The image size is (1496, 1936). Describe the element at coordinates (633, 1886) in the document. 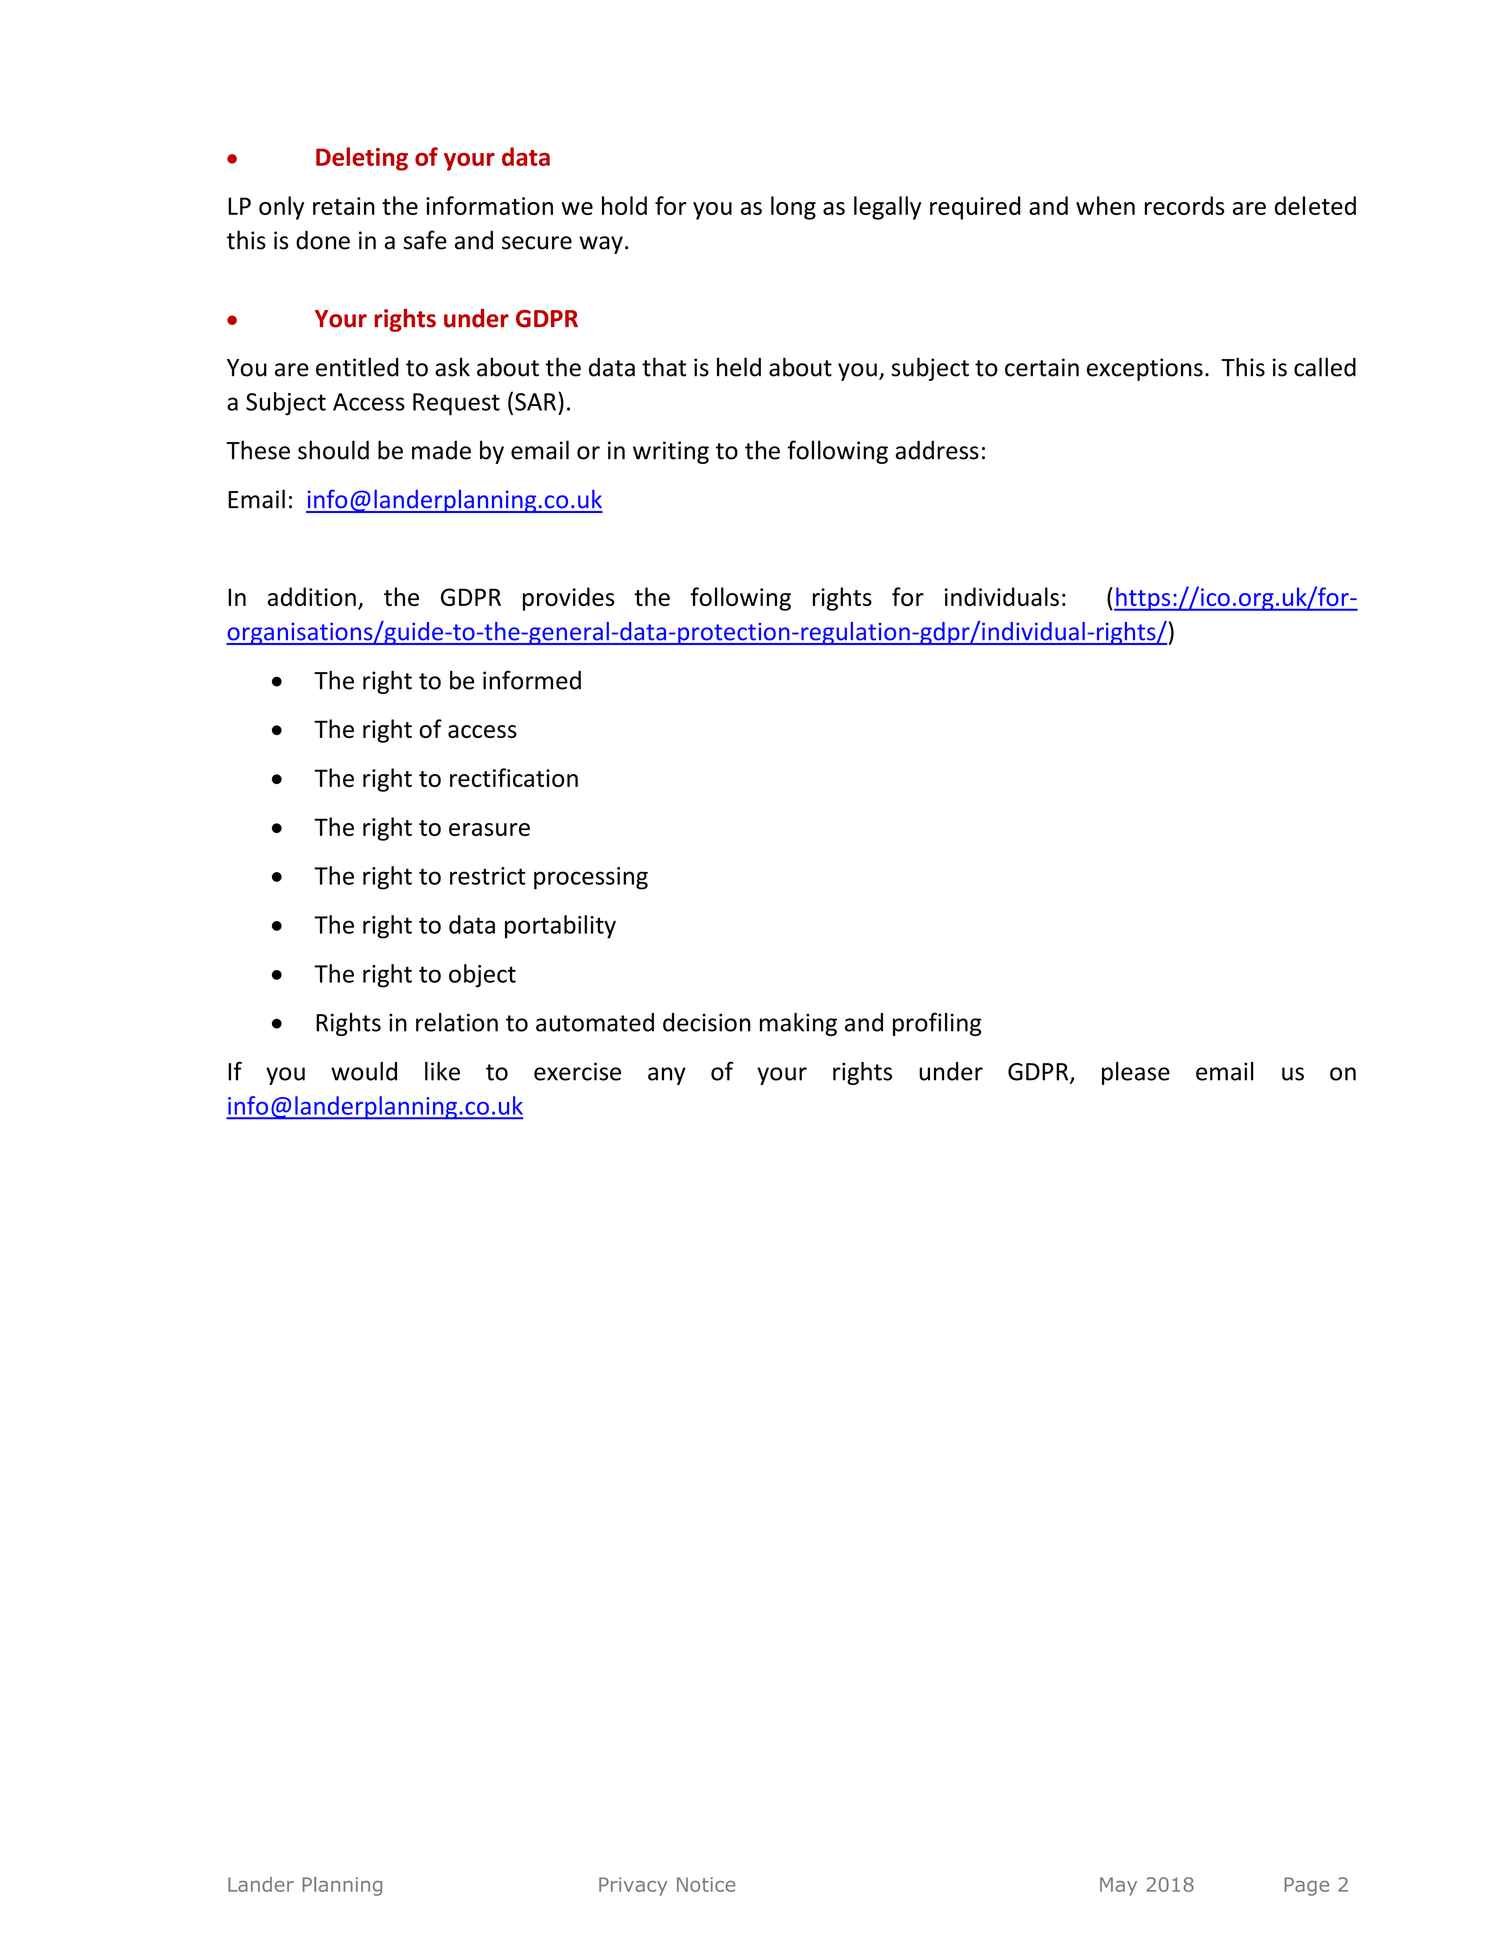

I see `Privacy` at that location.
